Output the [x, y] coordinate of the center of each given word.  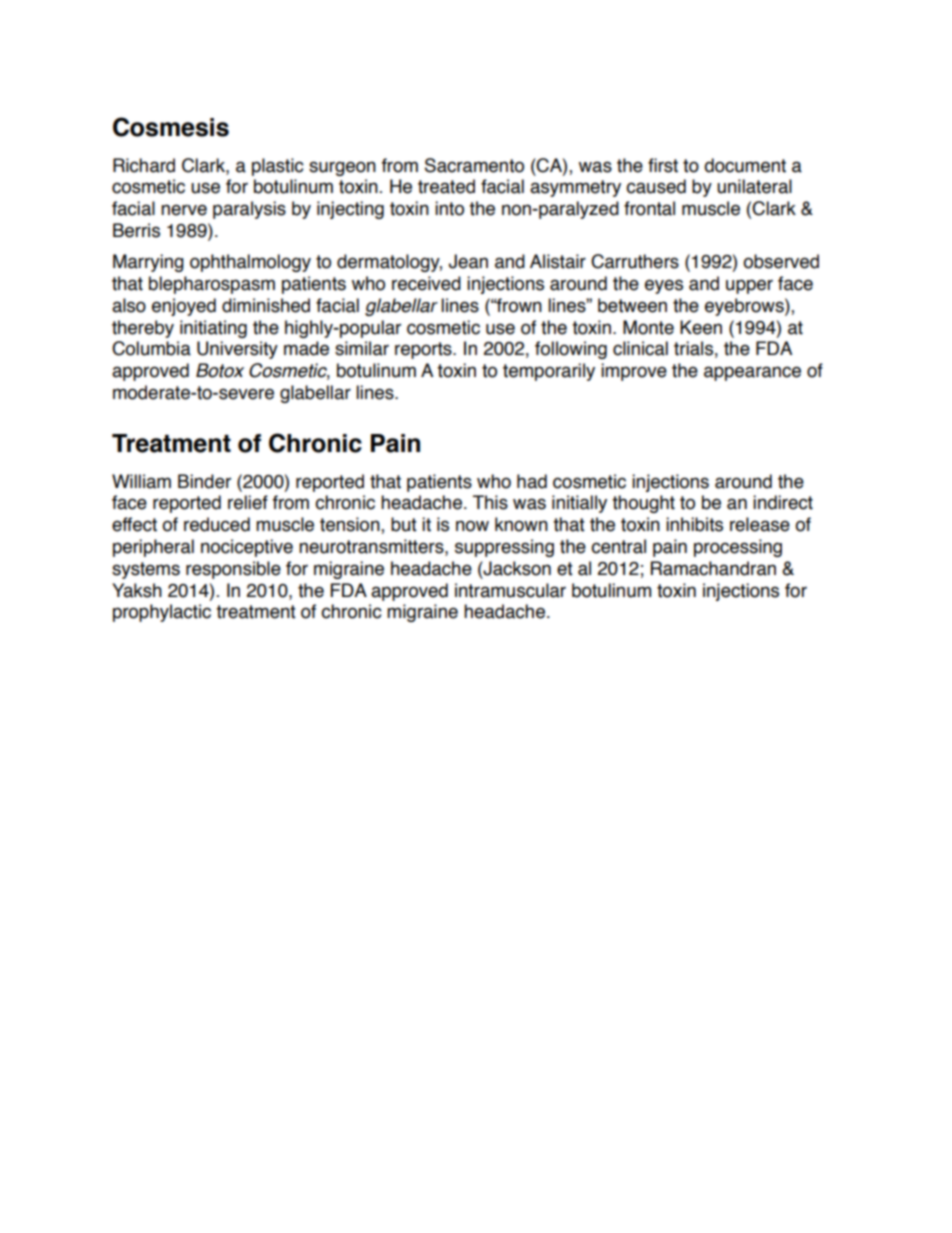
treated [446, 186]
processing [738, 548]
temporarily [549, 372]
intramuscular [510, 590]
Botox [220, 370]
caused [656, 186]
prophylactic [162, 613]
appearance [752, 373]
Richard [144, 165]
